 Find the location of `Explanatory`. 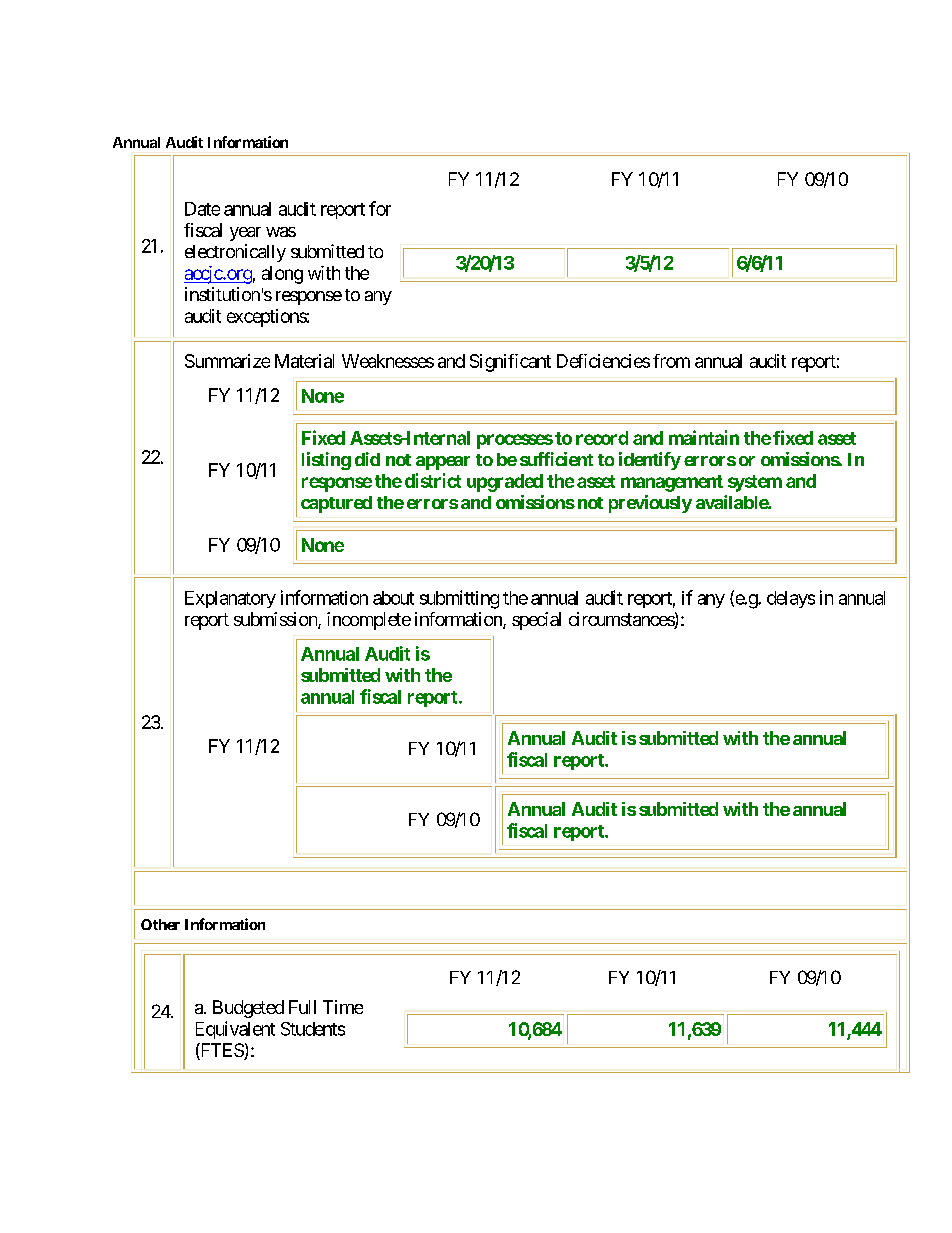

Explanatory is located at coordinates (230, 599).
